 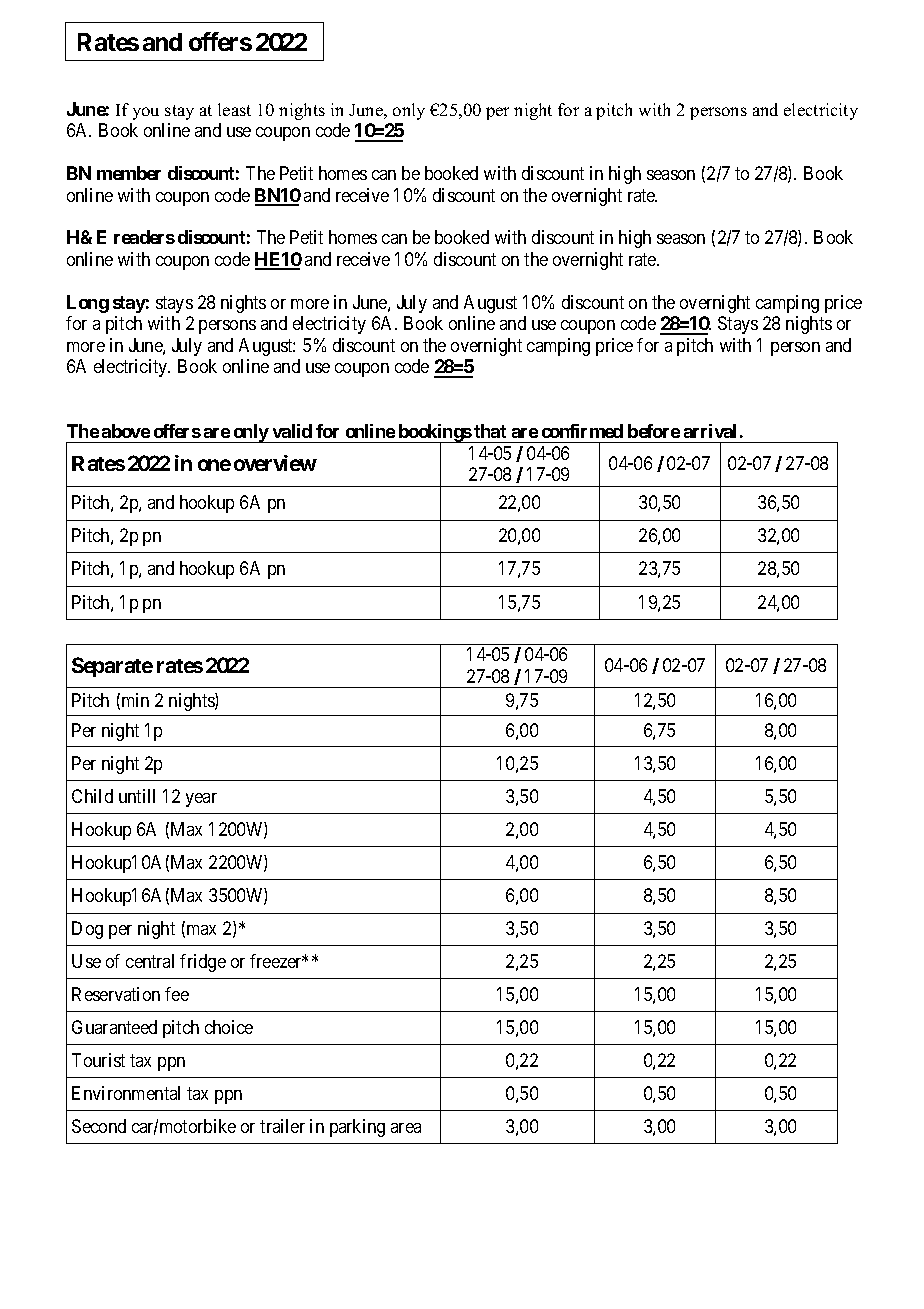 I want to click on before, so click(x=654, y=431).
